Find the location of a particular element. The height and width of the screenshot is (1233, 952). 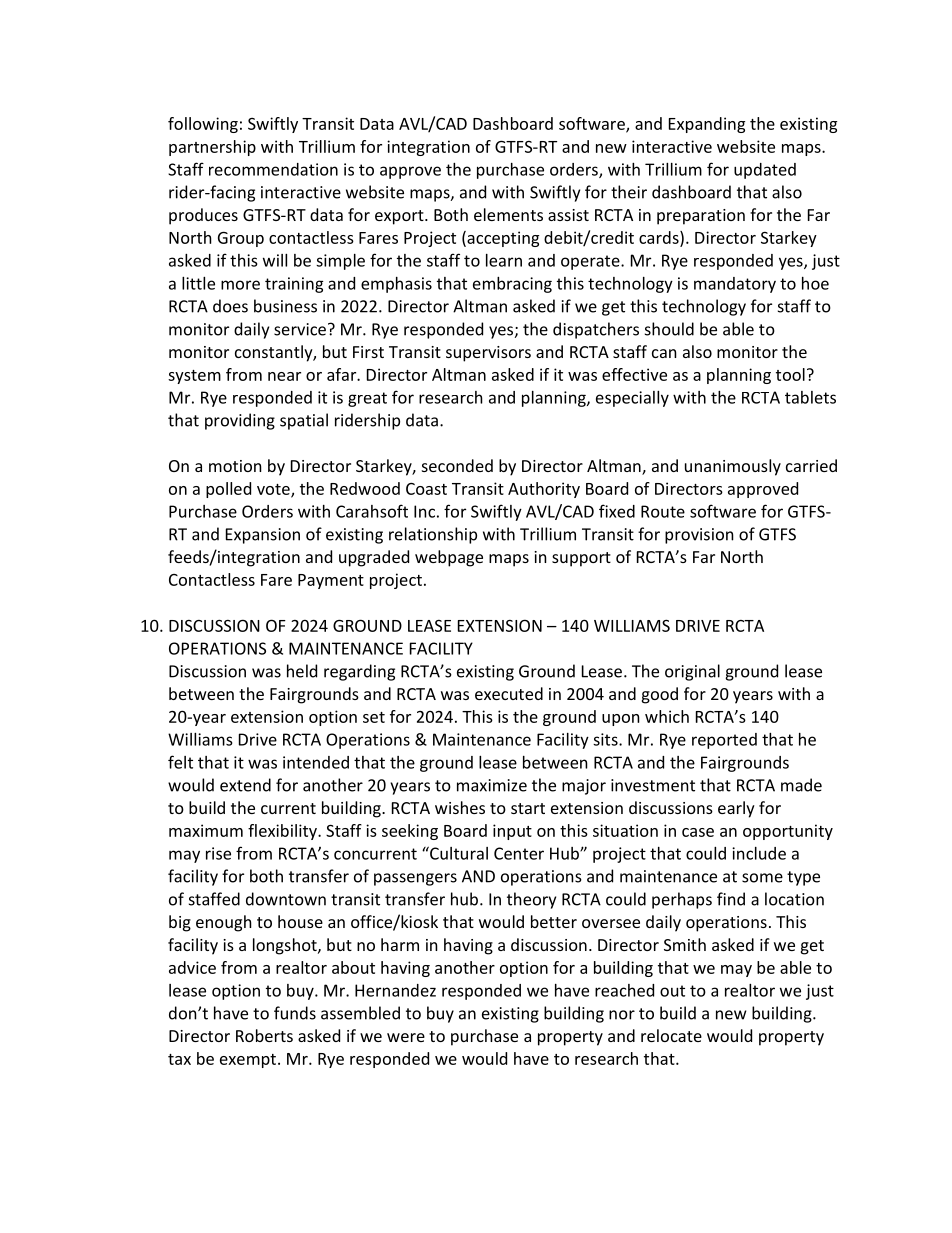

Roberts is located at coordinates (264, 1035).
